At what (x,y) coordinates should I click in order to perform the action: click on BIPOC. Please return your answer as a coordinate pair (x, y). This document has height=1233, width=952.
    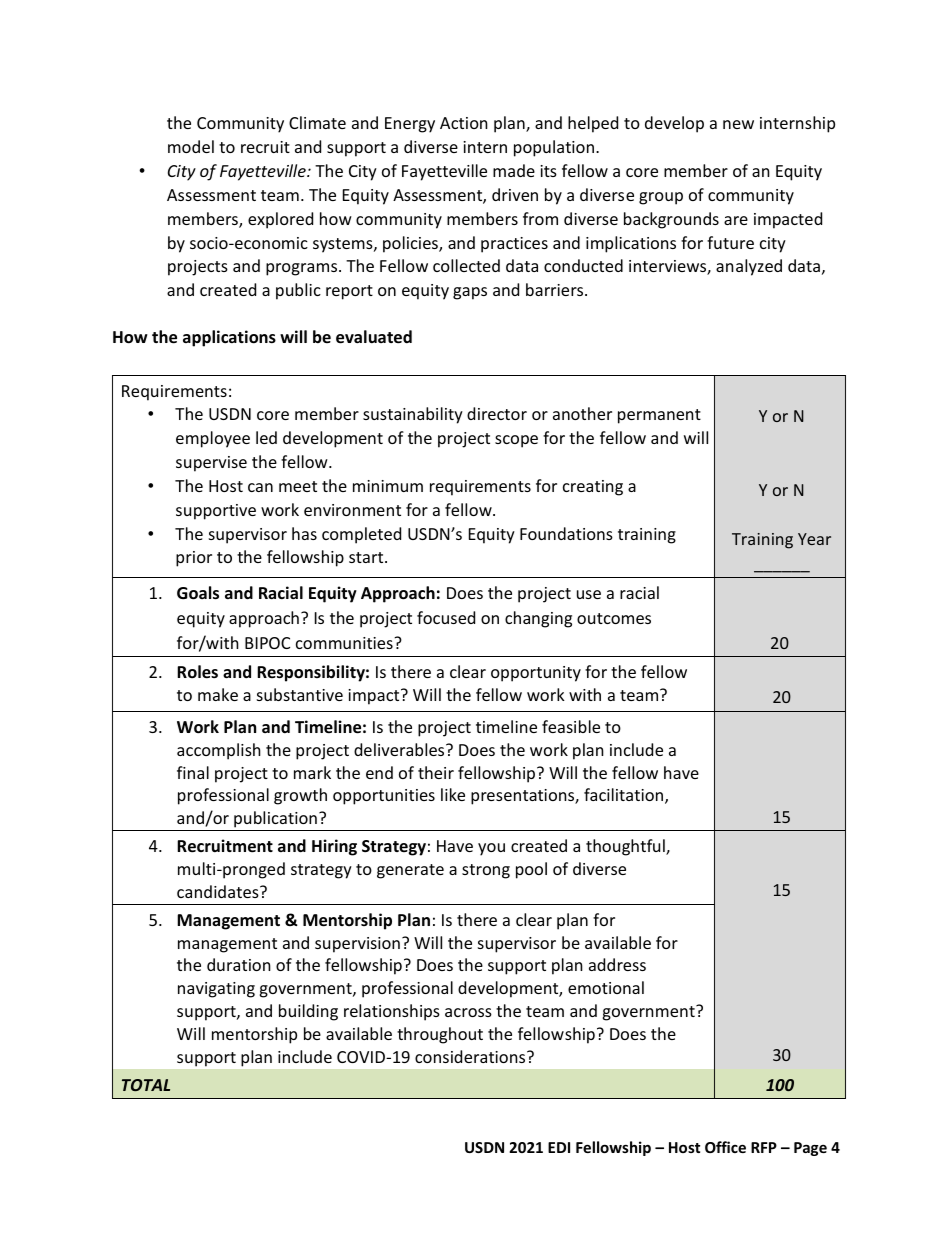
    Looking at the image, I should click on (267, 643).
